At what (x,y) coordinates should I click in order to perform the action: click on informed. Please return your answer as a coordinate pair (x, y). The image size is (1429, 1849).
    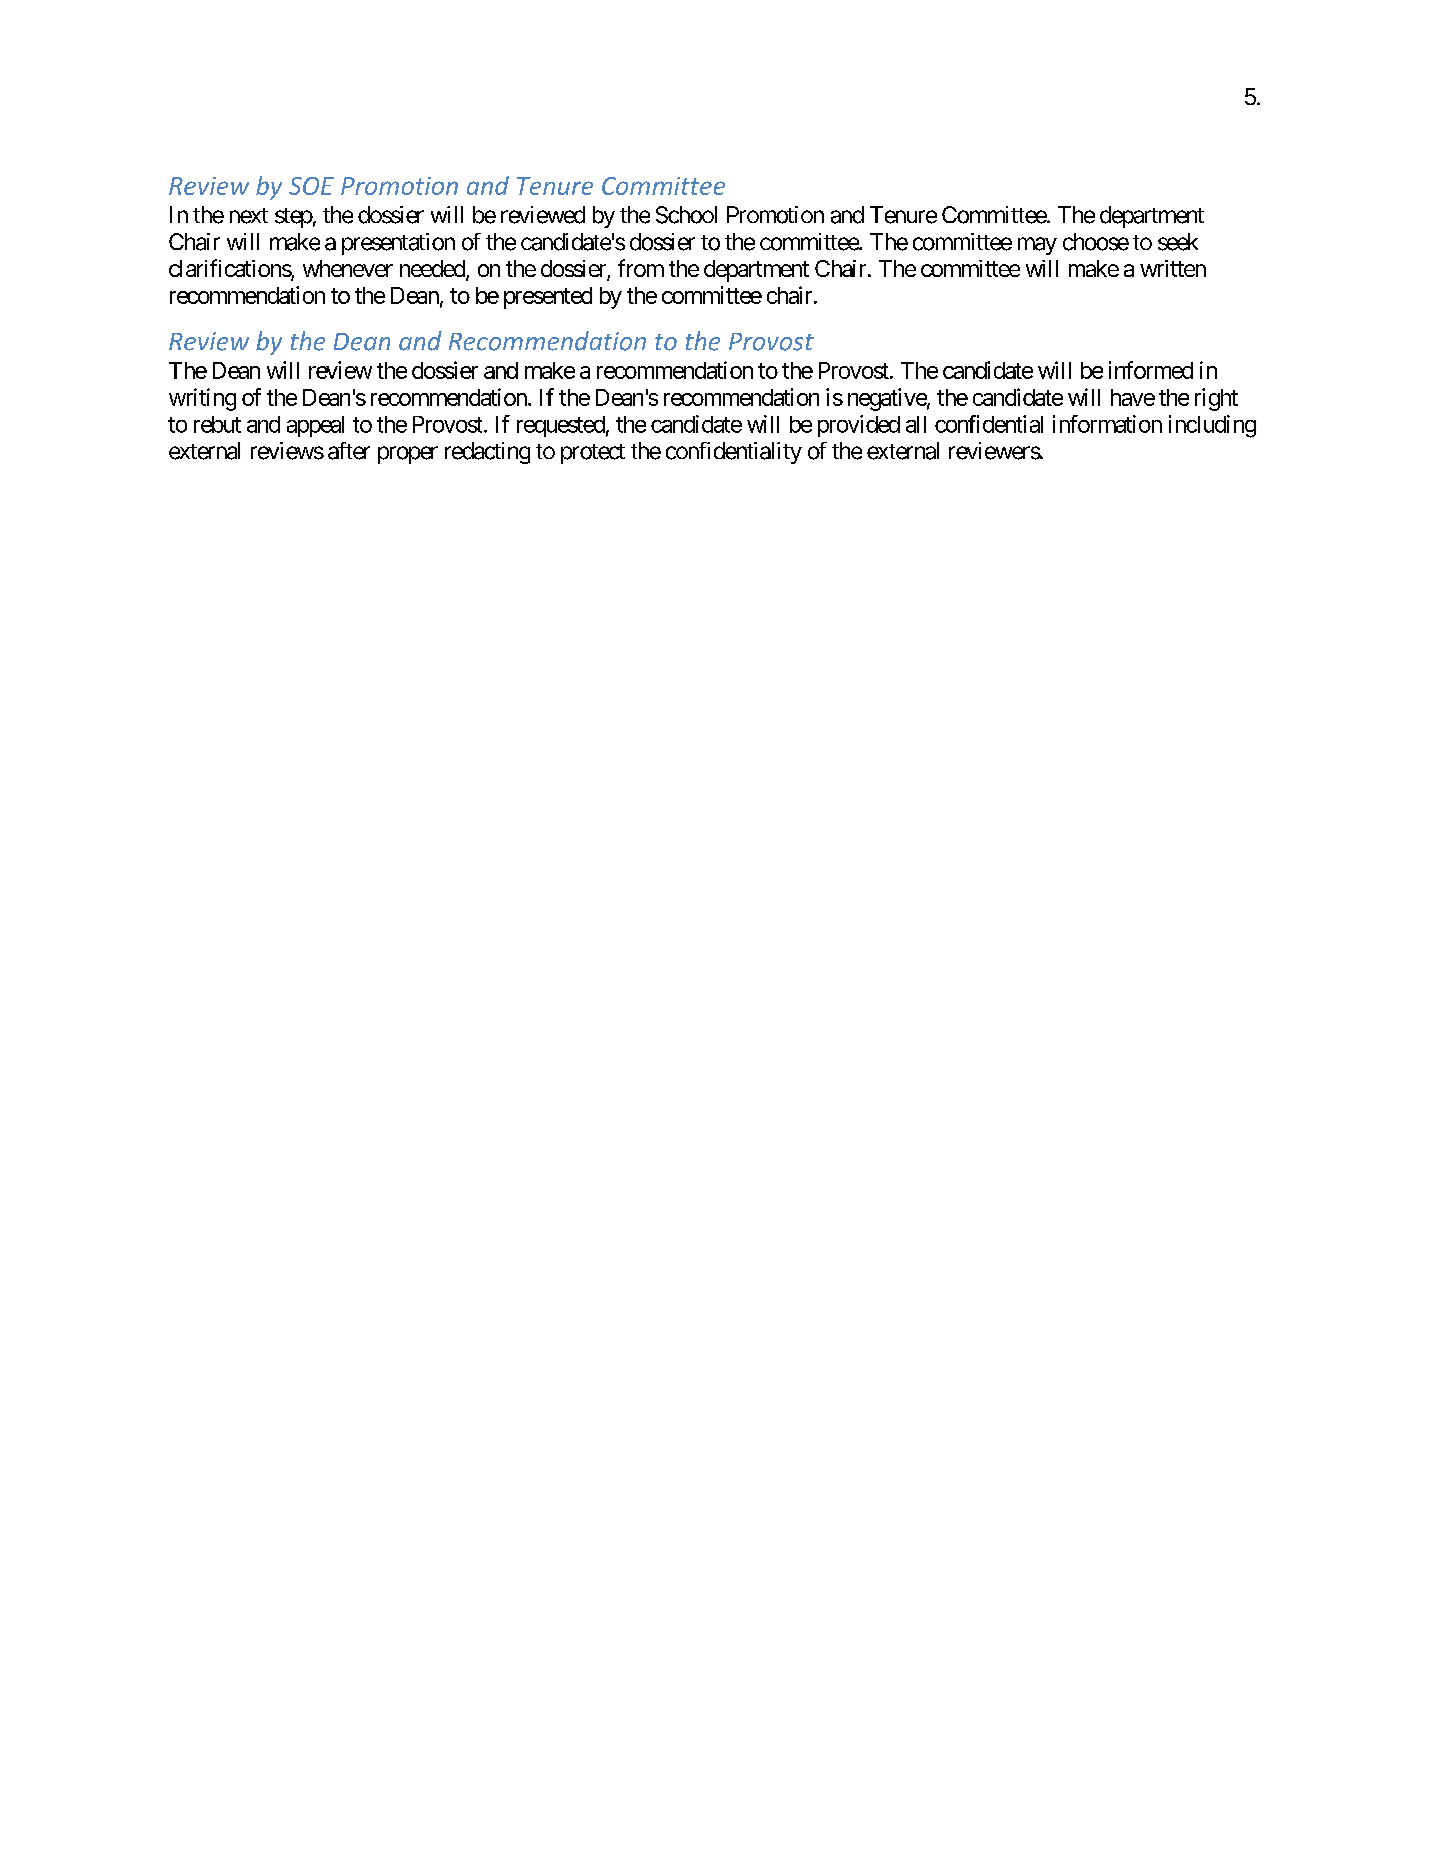
    Looking at the image, I should click on (1151, 370).
